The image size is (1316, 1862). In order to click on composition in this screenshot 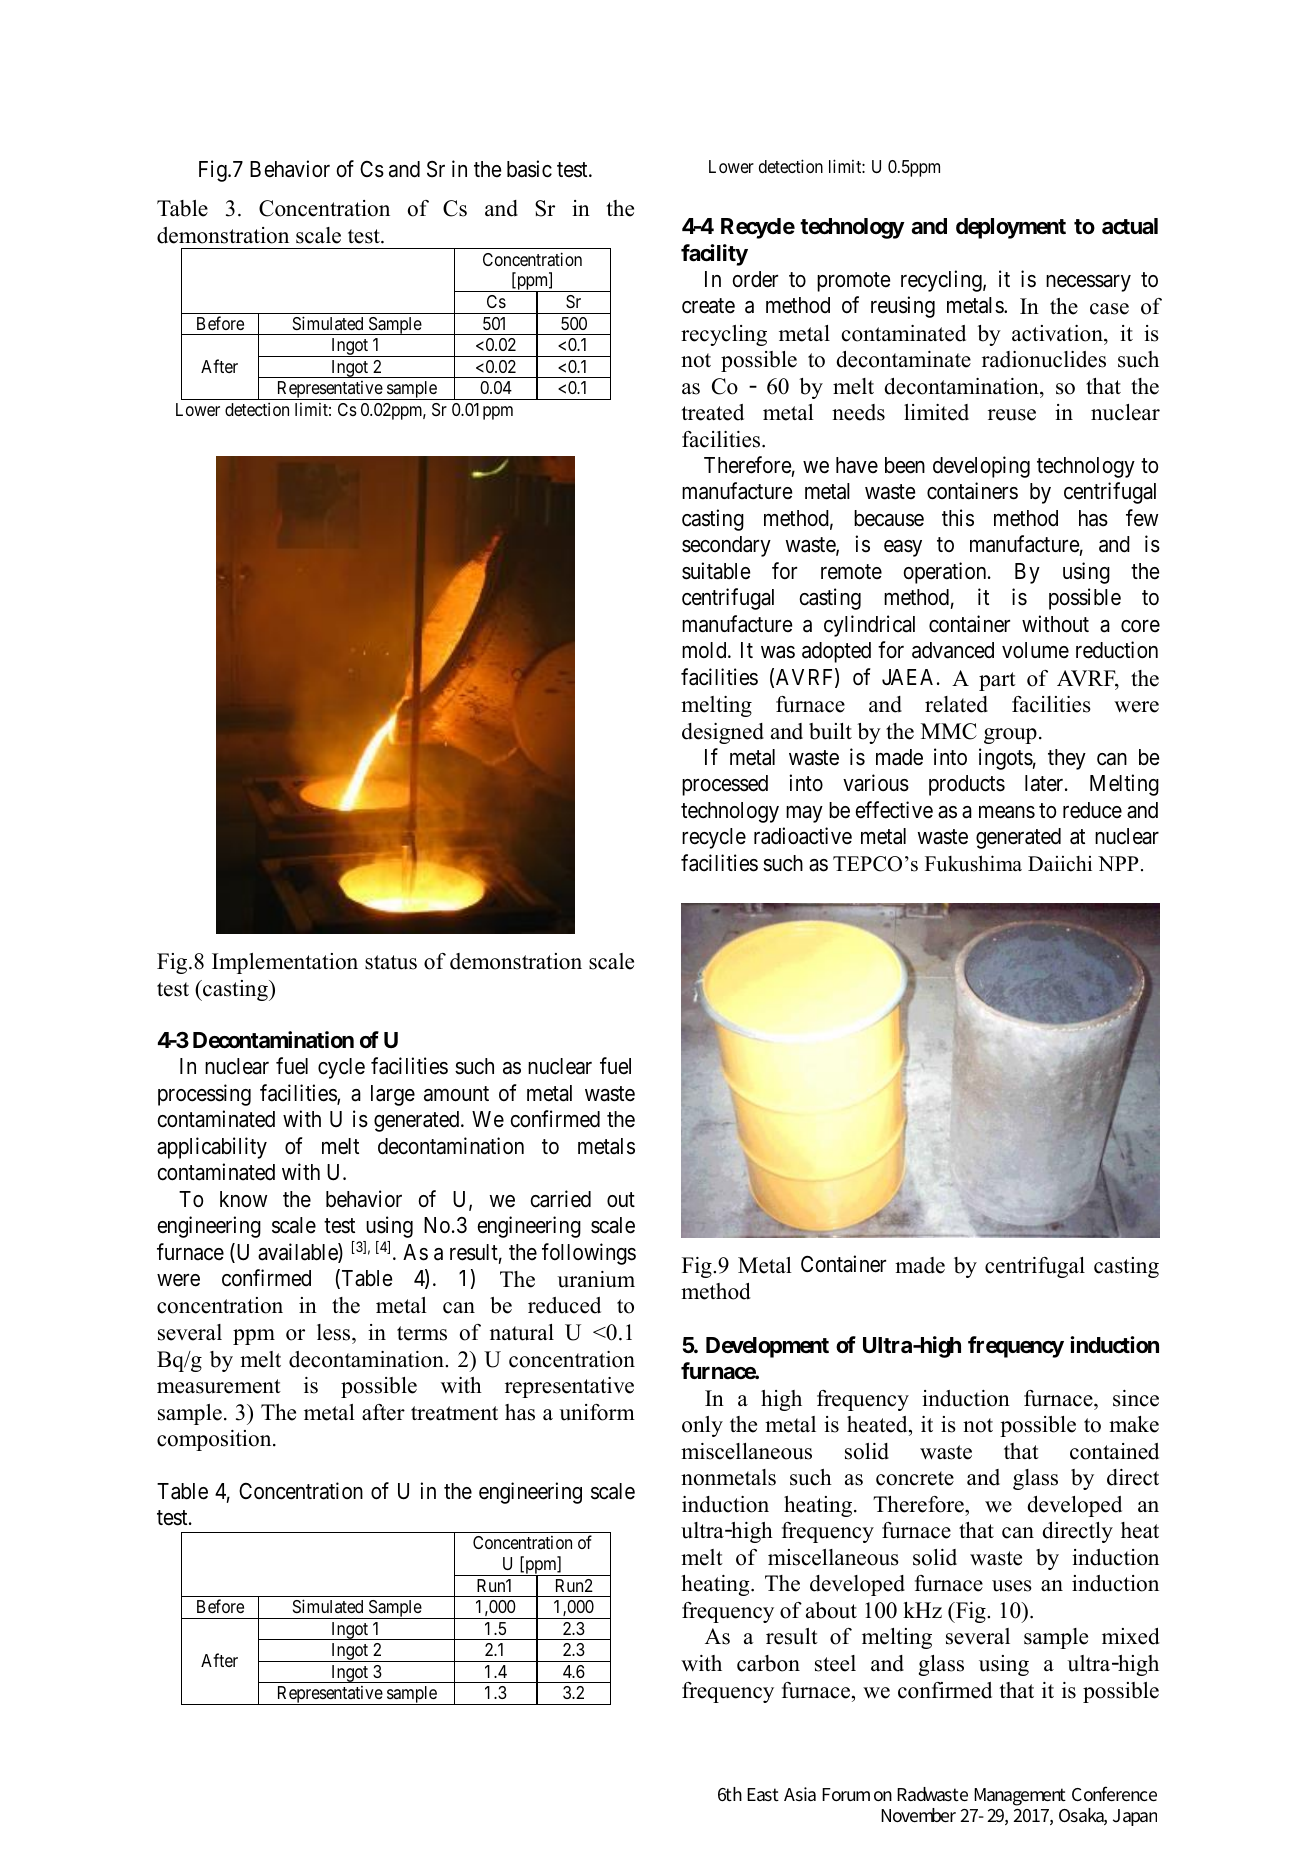, I will do `click(215, 1440)`.
